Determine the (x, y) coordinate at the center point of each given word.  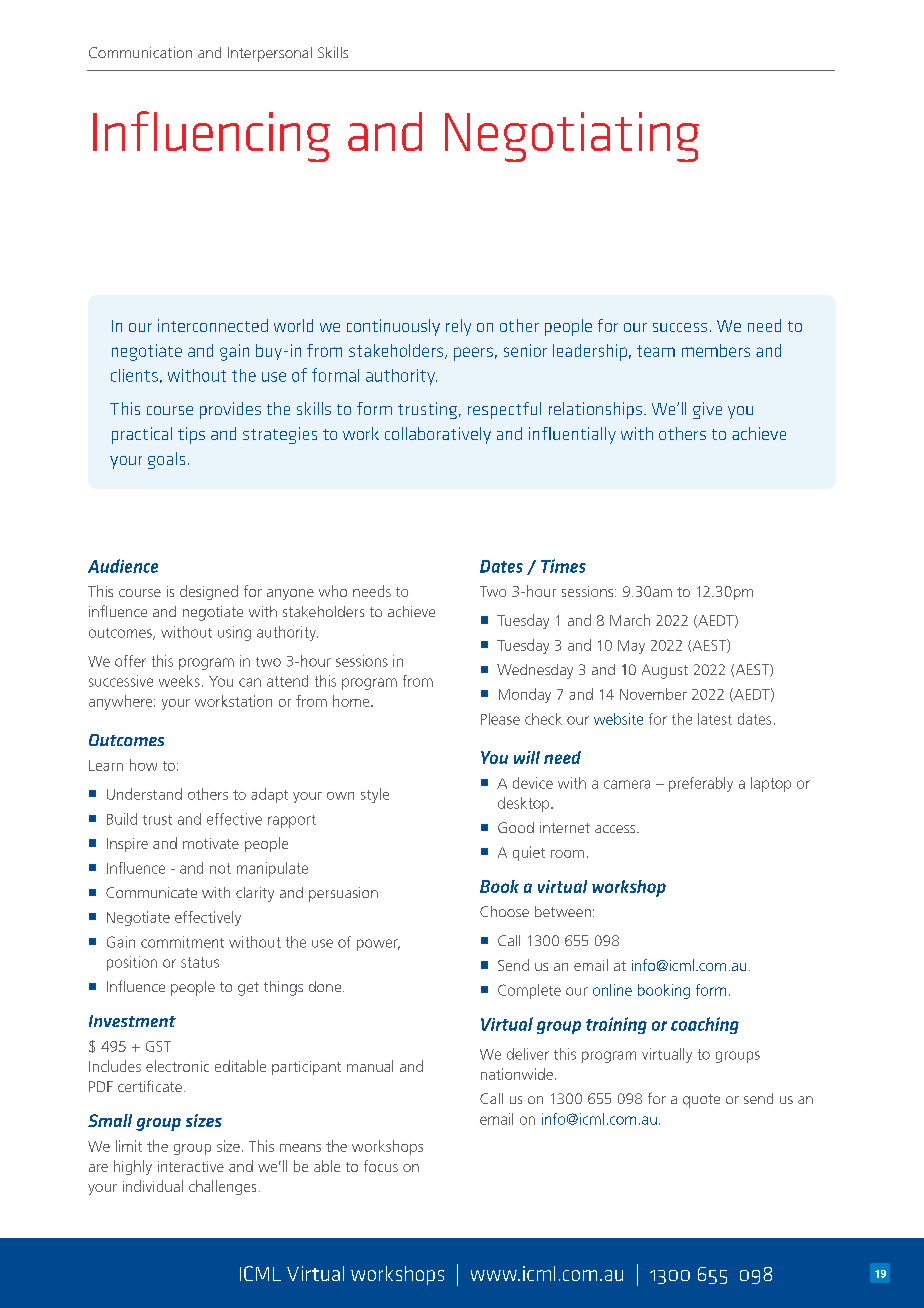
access (616, 829)
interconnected (213, 325)
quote (701, 1101)
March (630, 620)
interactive (191, 1166)
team (656, 351)
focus (381, 1166)
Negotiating (572, 137)
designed (209, 592)
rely (458, 327)
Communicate (151, 892)
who (333, 591)
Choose (504, 911)
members (716, 350)
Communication (140, 52)
